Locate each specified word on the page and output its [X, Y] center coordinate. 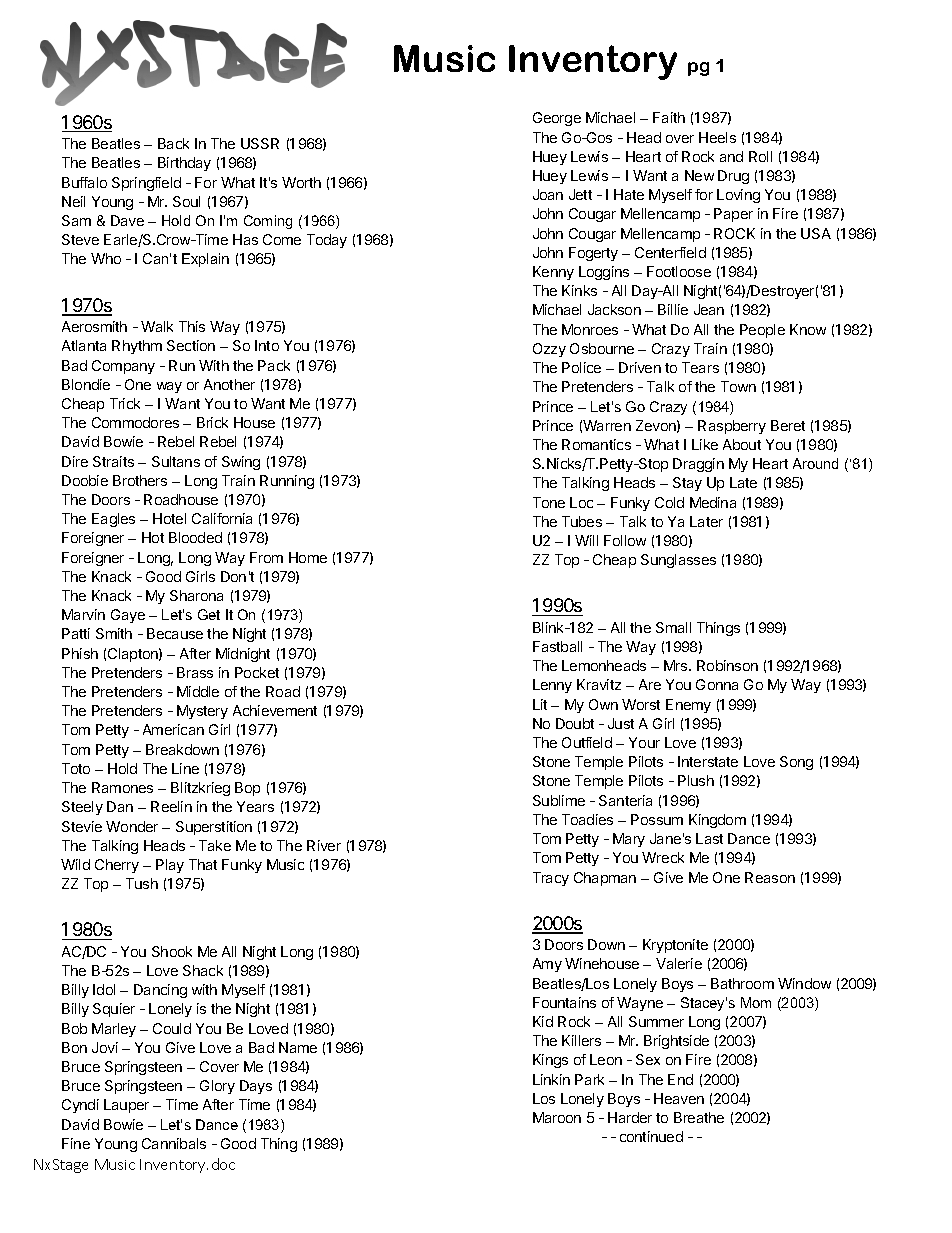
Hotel [169, 518]
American [173, 729]
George [557, 119]
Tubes [582, 521]
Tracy [551, 879]
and [731, 156]
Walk [157, 326]
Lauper [126, 1106]
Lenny [552, 686]
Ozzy [549, 350]
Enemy [688, 706]
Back [173, 143]
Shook [172, 951]
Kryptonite [675, 946]
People [762, 331]
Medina [713, 502]
